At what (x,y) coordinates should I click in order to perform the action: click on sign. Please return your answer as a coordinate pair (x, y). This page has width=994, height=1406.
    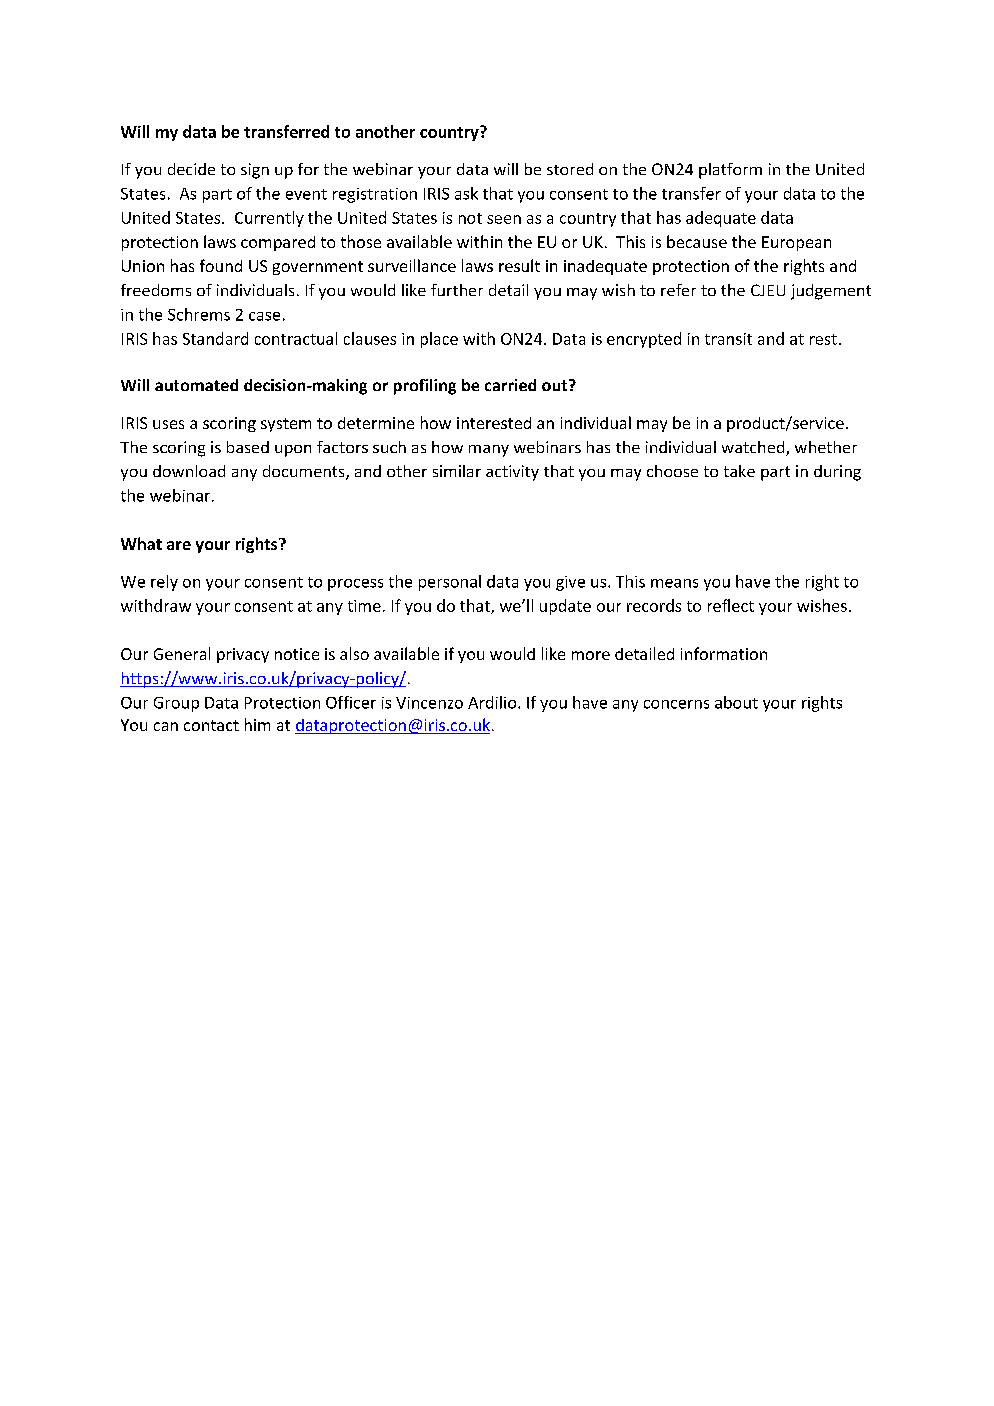
    Looking at the image, I should click on (255, 171).
